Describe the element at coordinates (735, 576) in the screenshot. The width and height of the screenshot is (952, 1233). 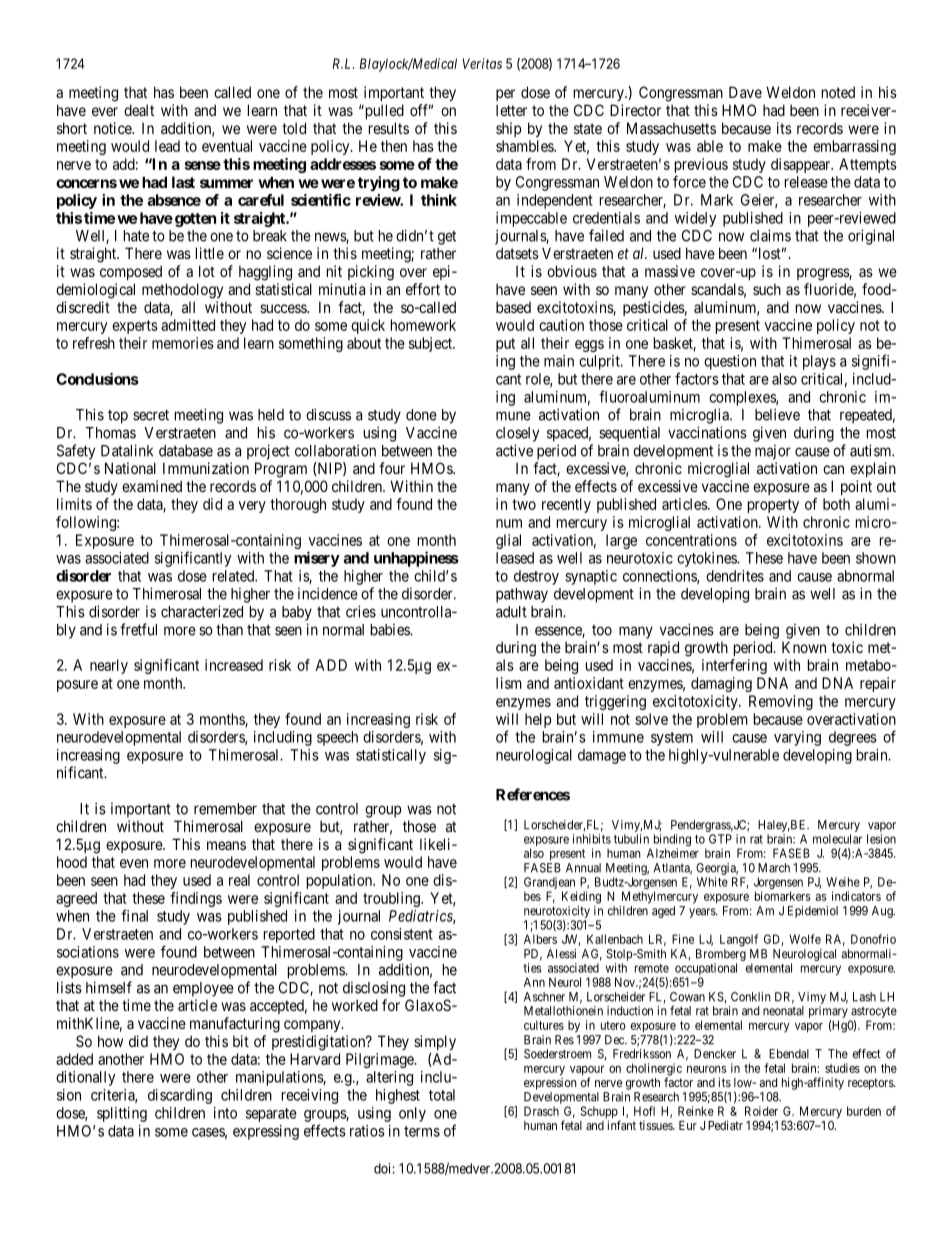
I see `dendrites` at that location.
